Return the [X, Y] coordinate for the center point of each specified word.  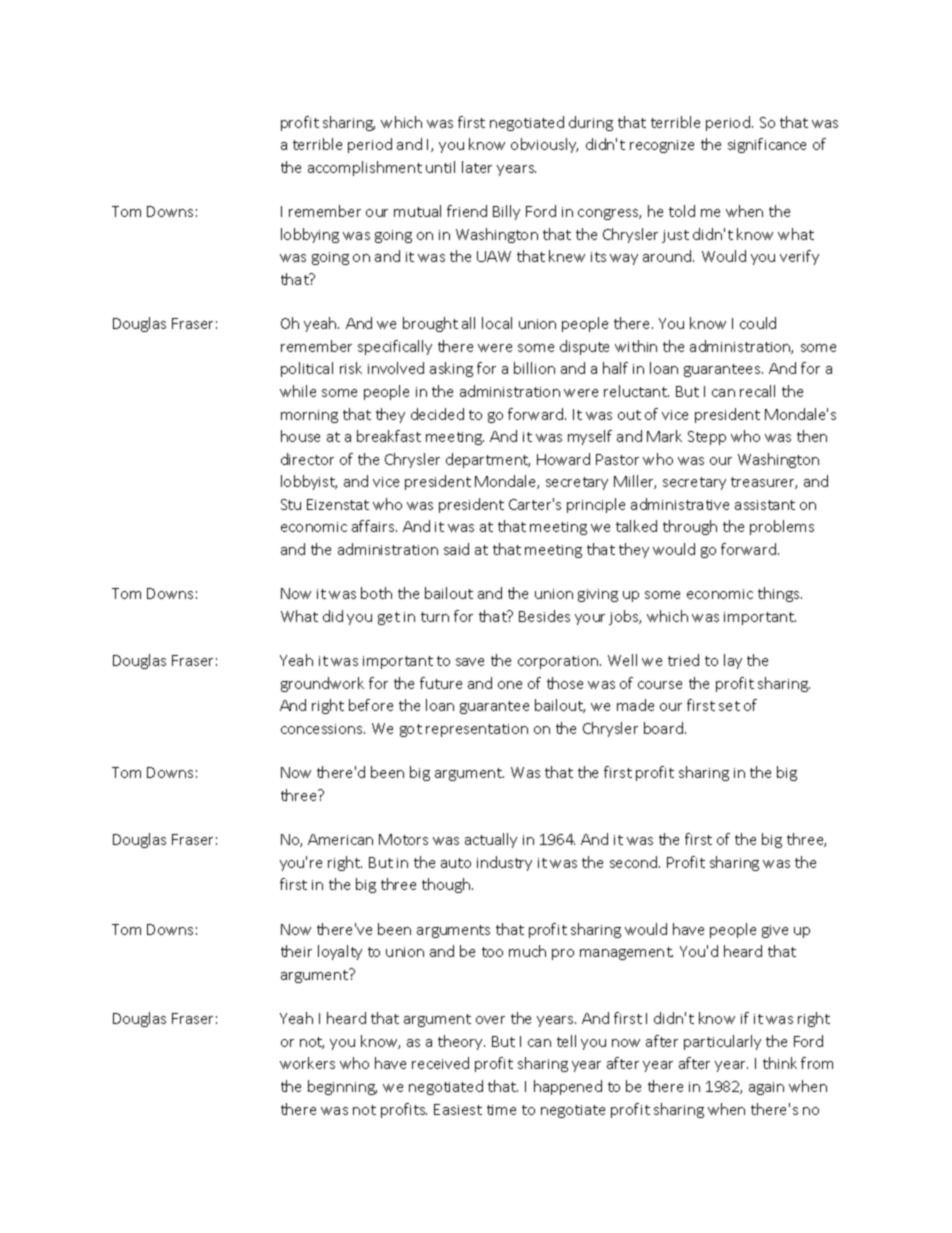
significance [767, 145]
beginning [342, 1087]
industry [504, 863]
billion [534, 368]
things [780, 594]
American [340, 839]
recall [757, 391]
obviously [544, 145]
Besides [544, 616]
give [775, 931]
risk [351, 368]
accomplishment [365, 168]
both [376, 593]
